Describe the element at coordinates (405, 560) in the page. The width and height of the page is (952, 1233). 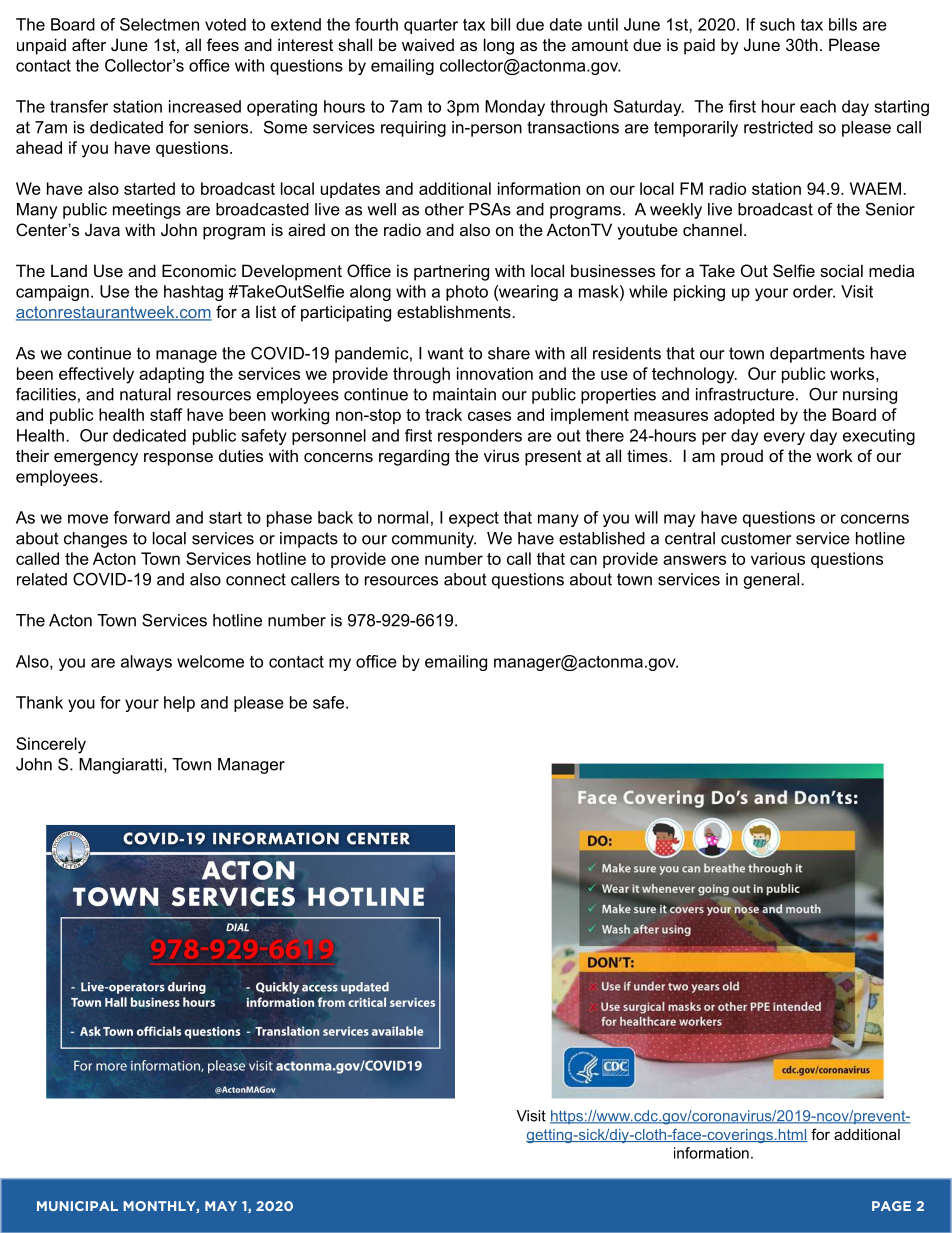
I see `one` at that location.
